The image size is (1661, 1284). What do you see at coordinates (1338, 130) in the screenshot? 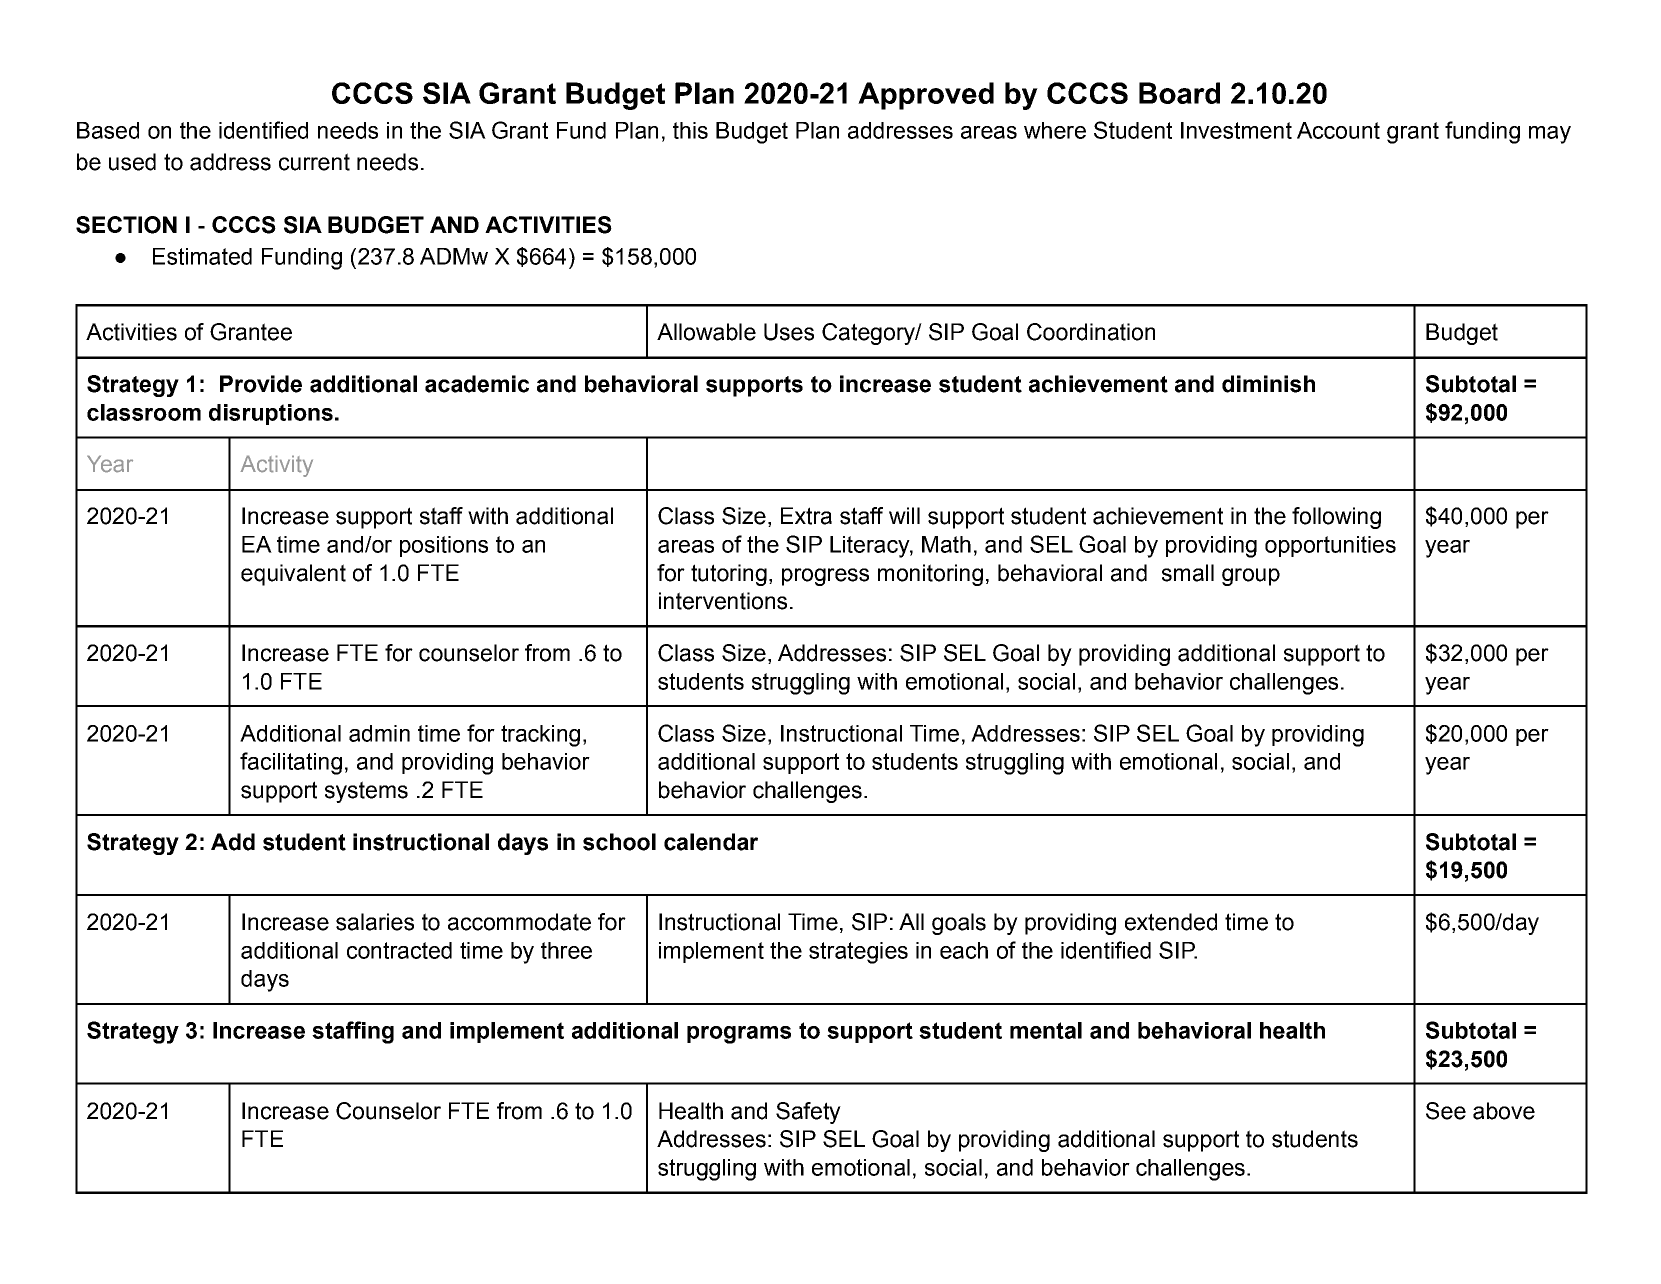
I see `Account` at bounding box center [1338, 130].
